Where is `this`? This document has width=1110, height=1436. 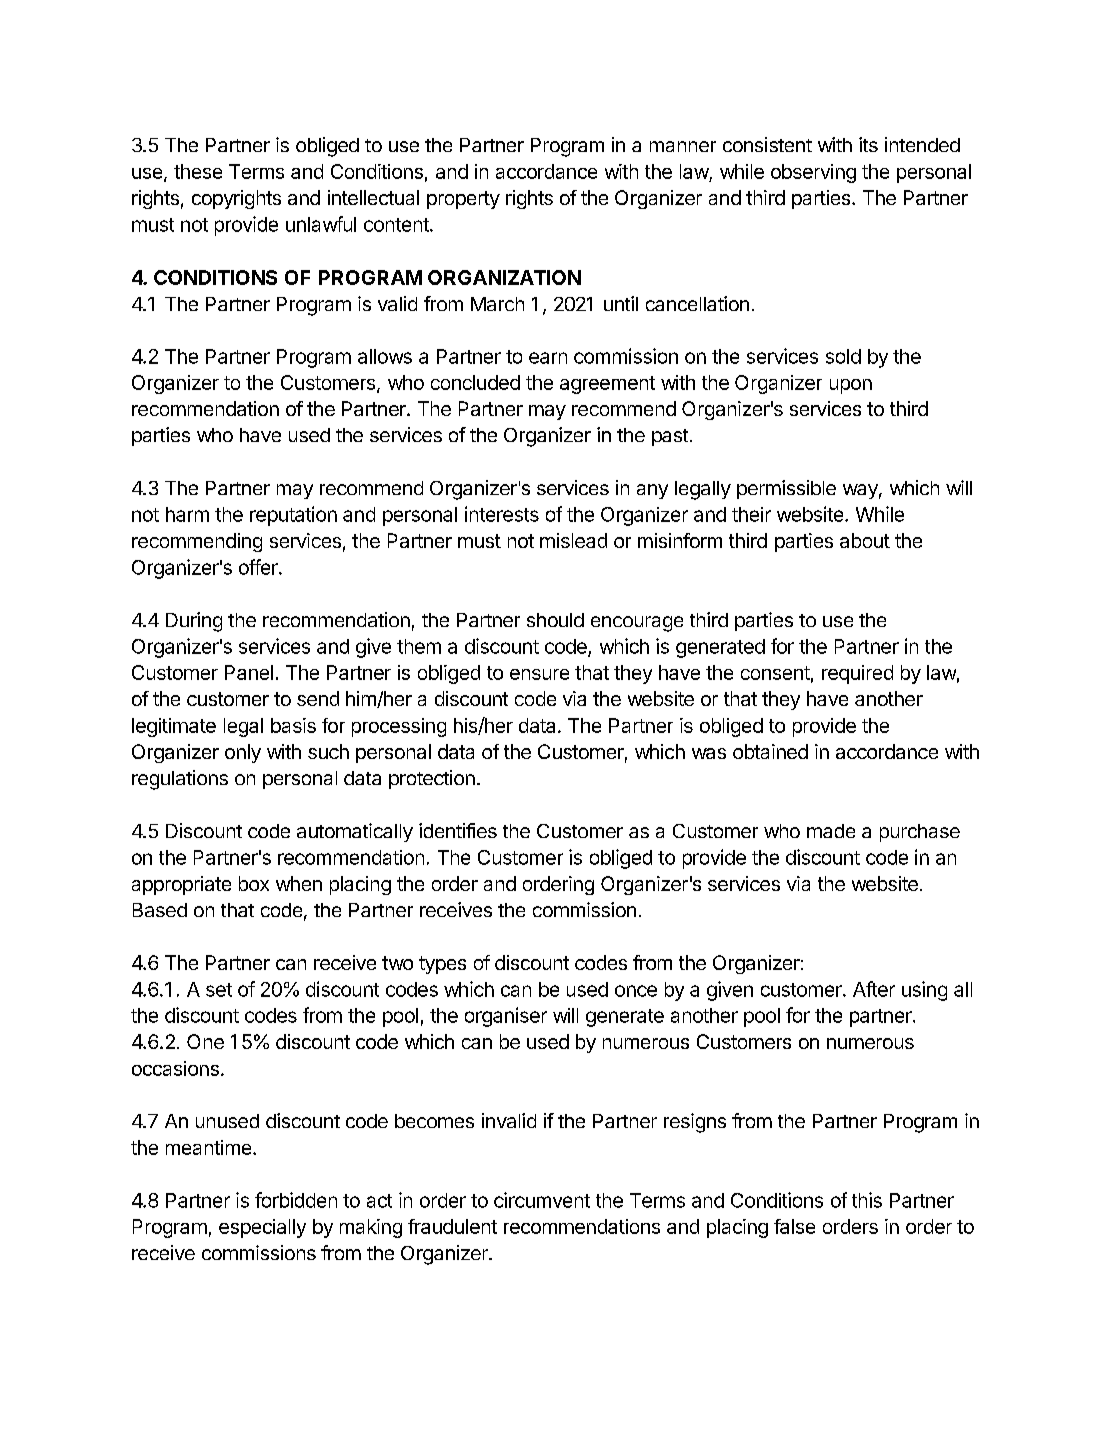 this is located at coordinates (867, 1200).
